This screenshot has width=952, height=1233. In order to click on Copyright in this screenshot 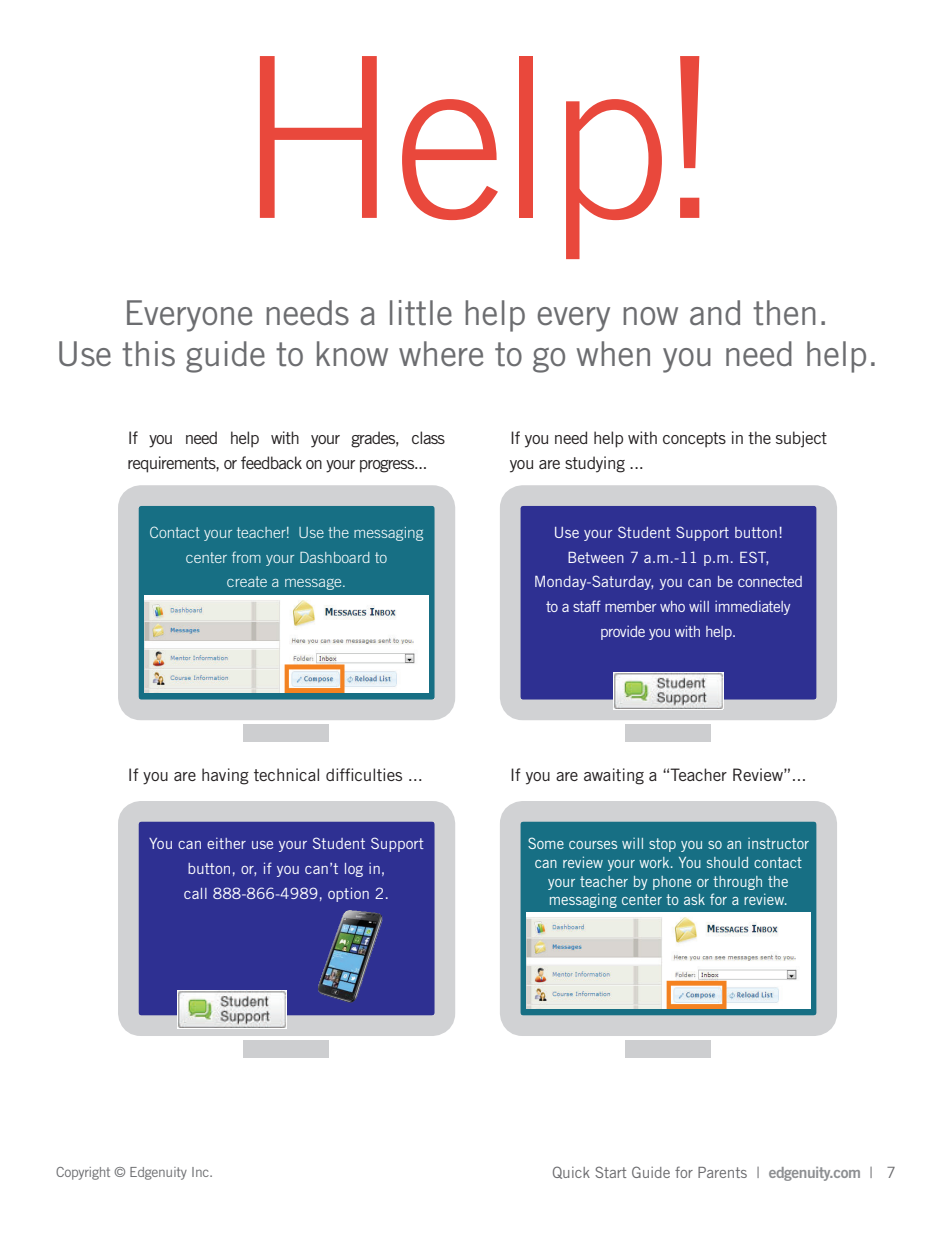, I will do `click(83, 1173)`.
